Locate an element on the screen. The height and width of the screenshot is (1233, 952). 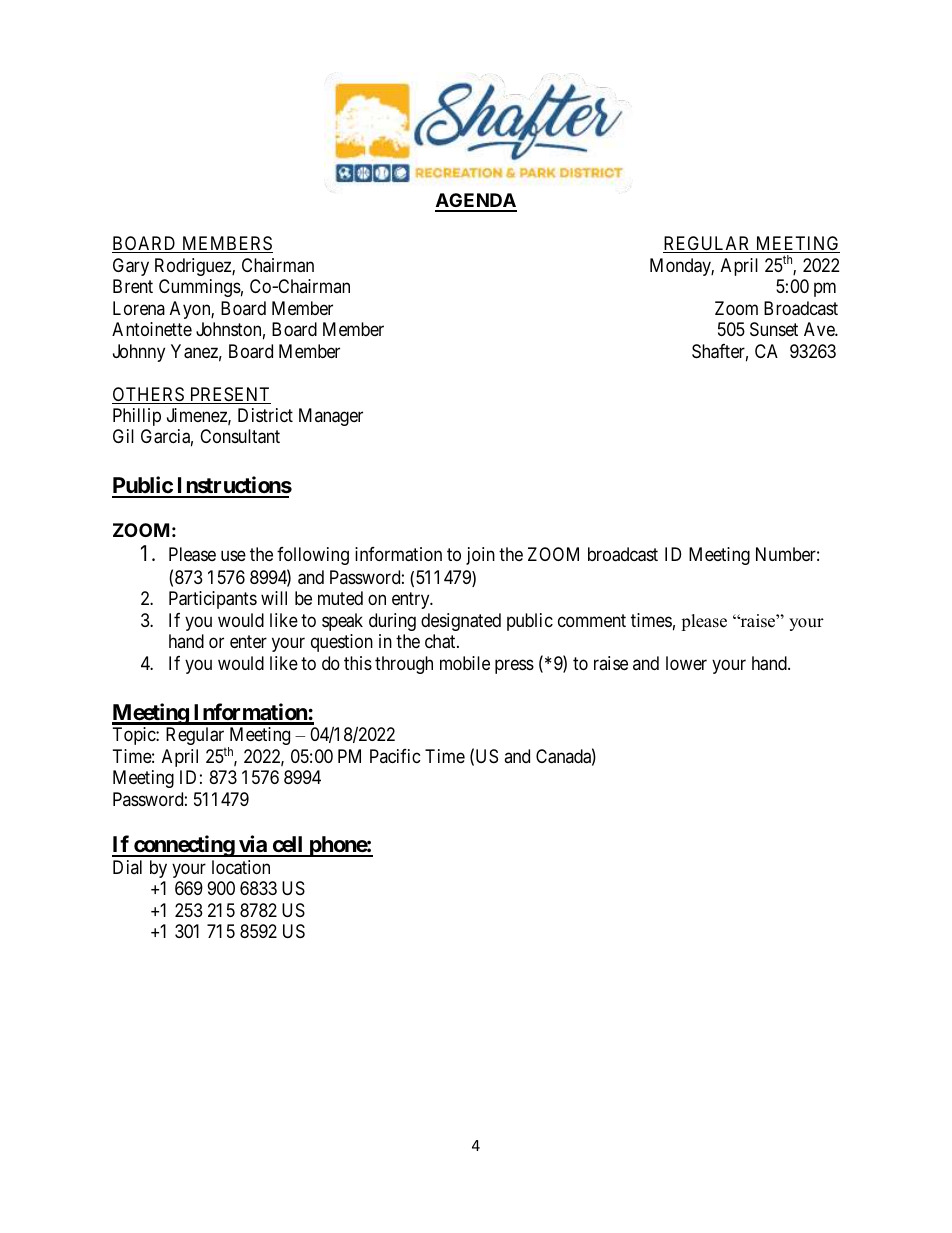
AGENDA is located at coordinates (476, 202).
